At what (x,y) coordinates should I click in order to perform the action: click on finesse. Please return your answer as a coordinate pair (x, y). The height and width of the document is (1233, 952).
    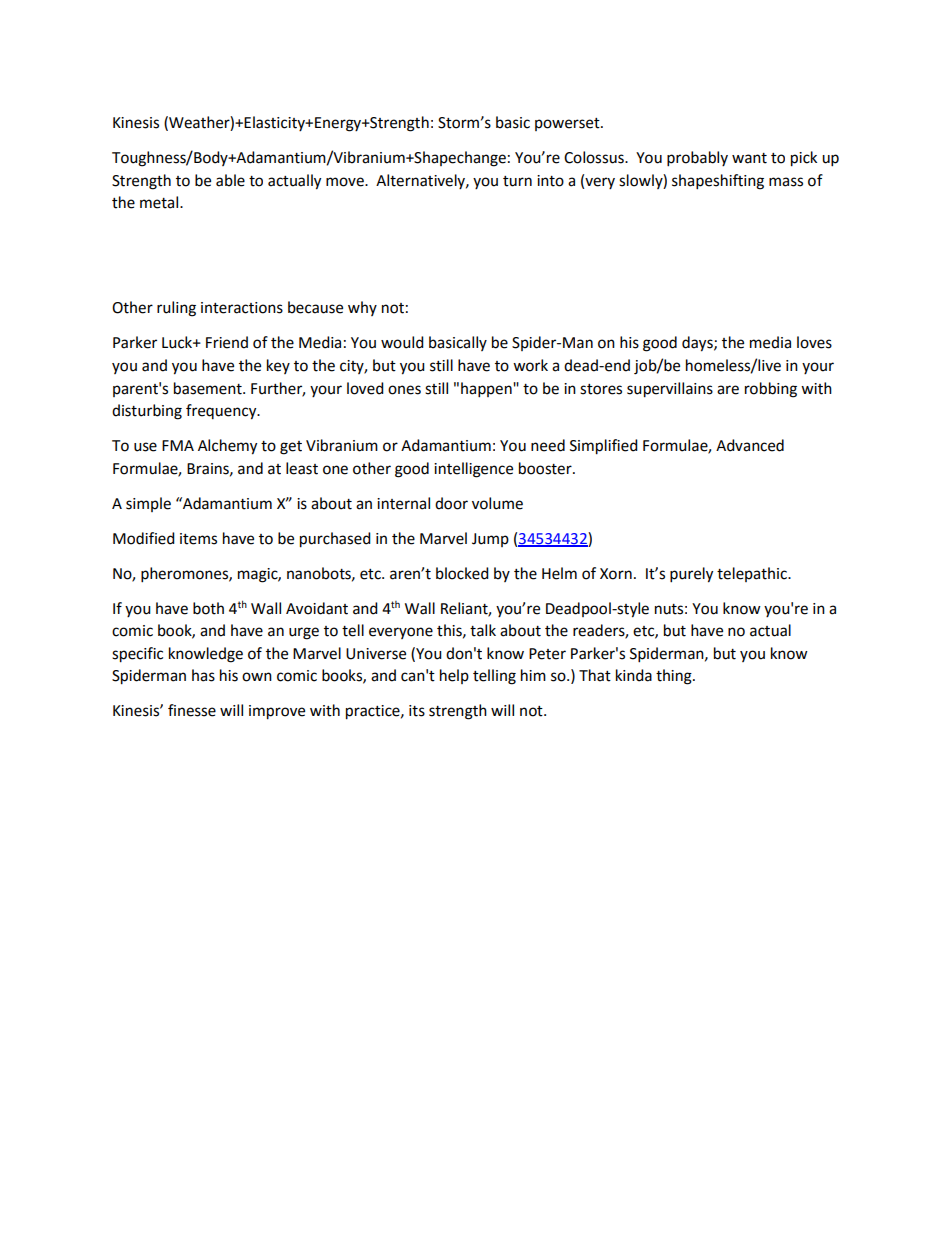
    Looking at the image, I should click on (192, 710).
